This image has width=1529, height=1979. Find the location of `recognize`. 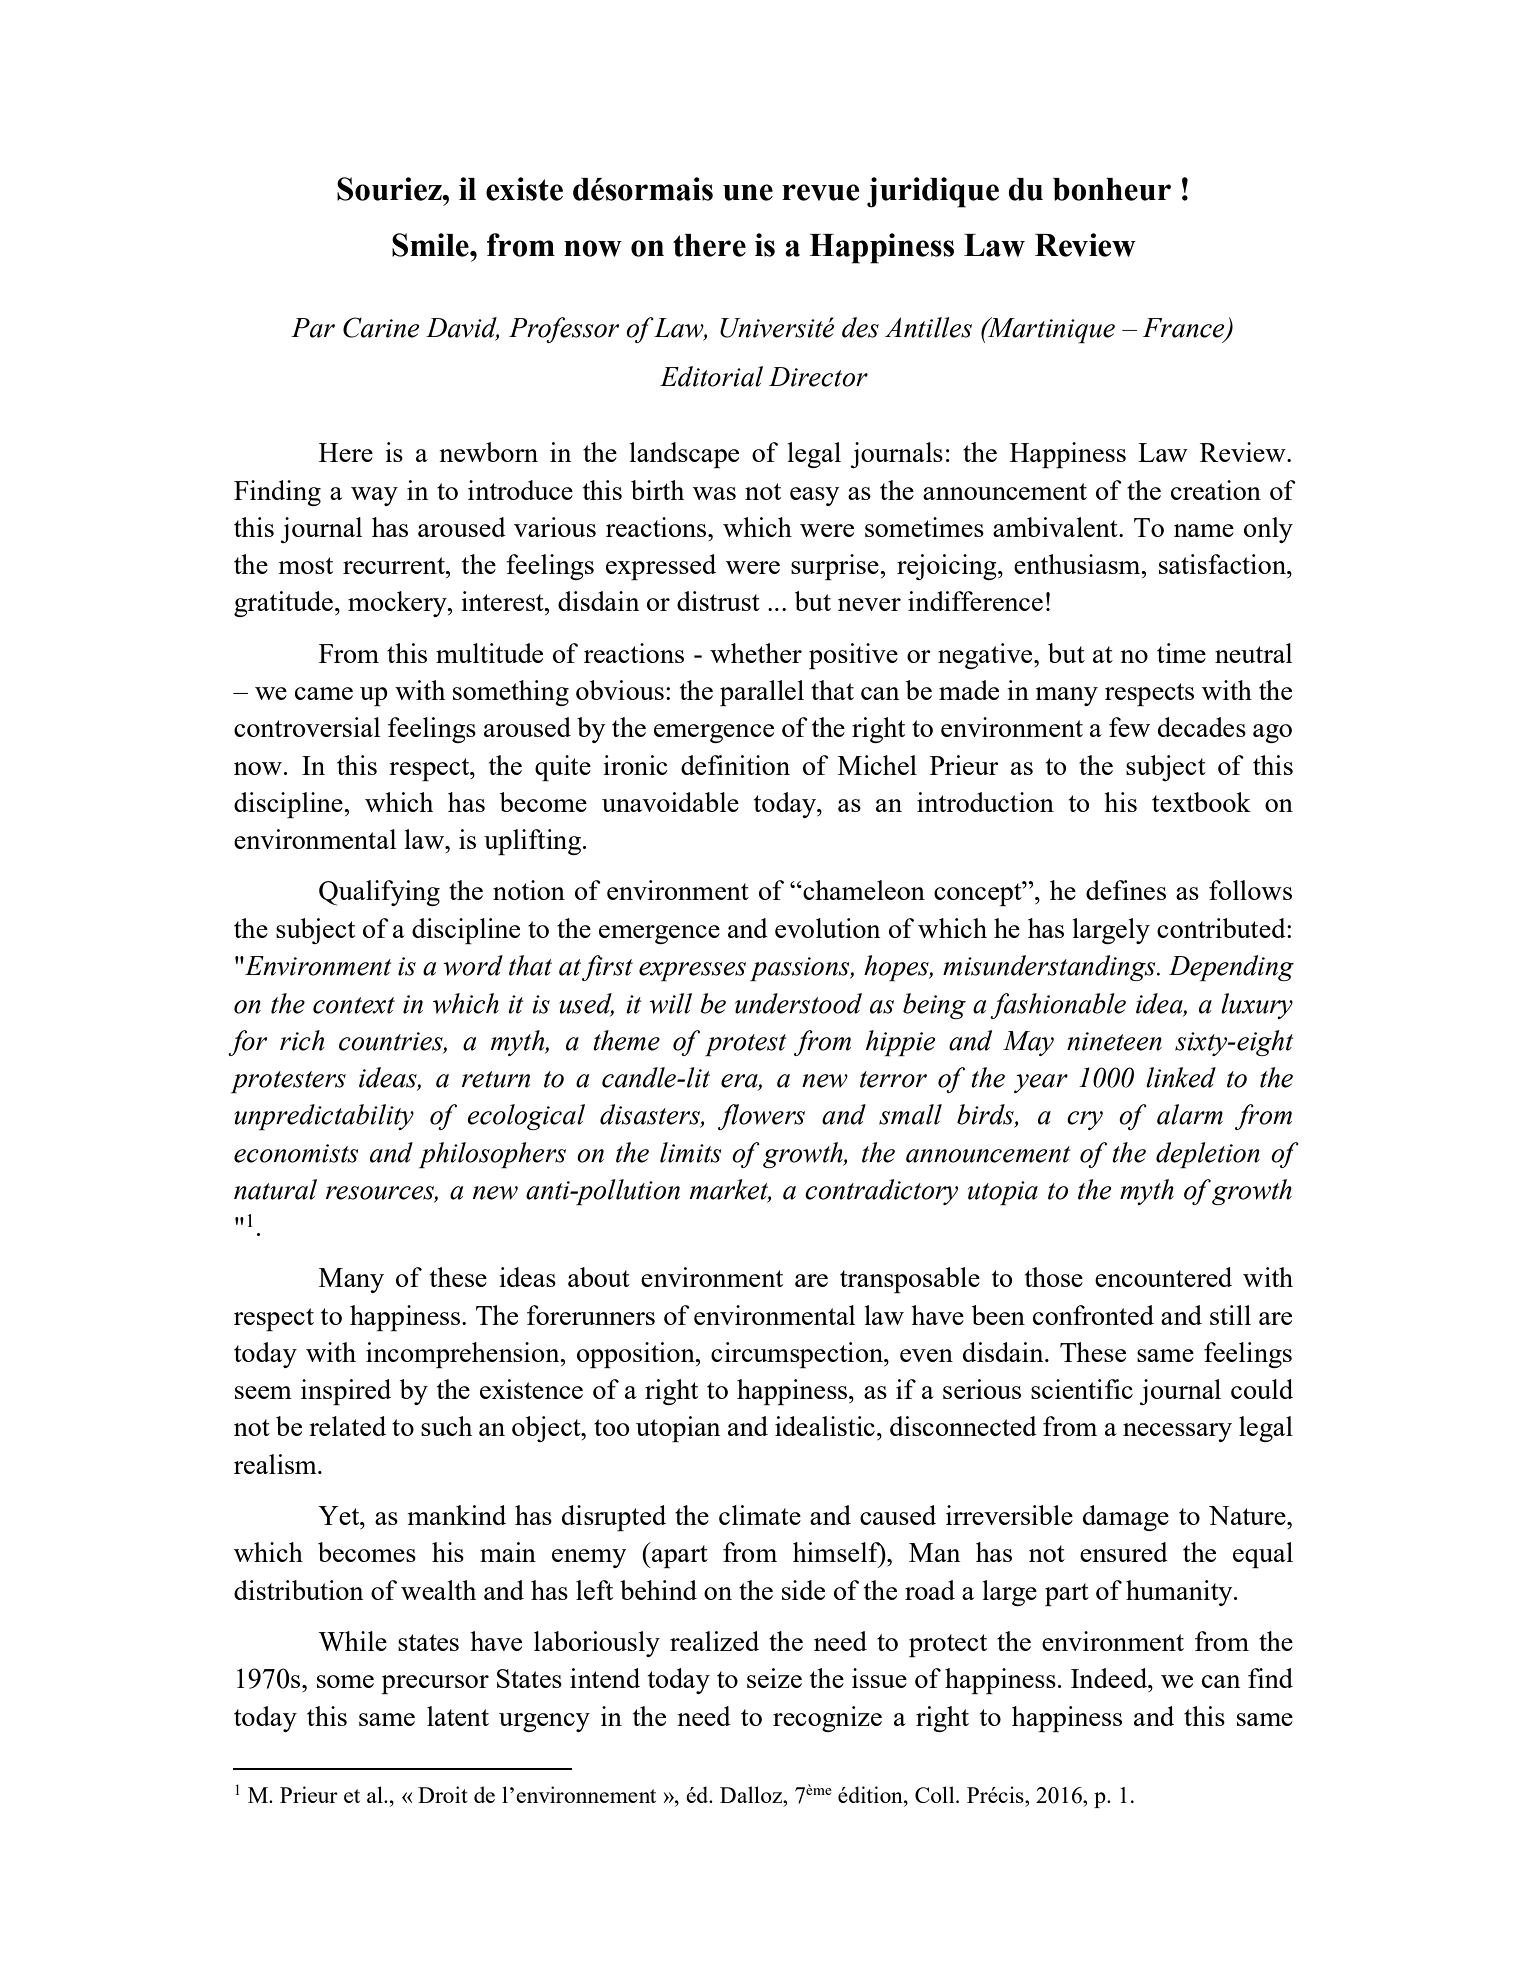

recognize is located at coordinates (827, 1719).
